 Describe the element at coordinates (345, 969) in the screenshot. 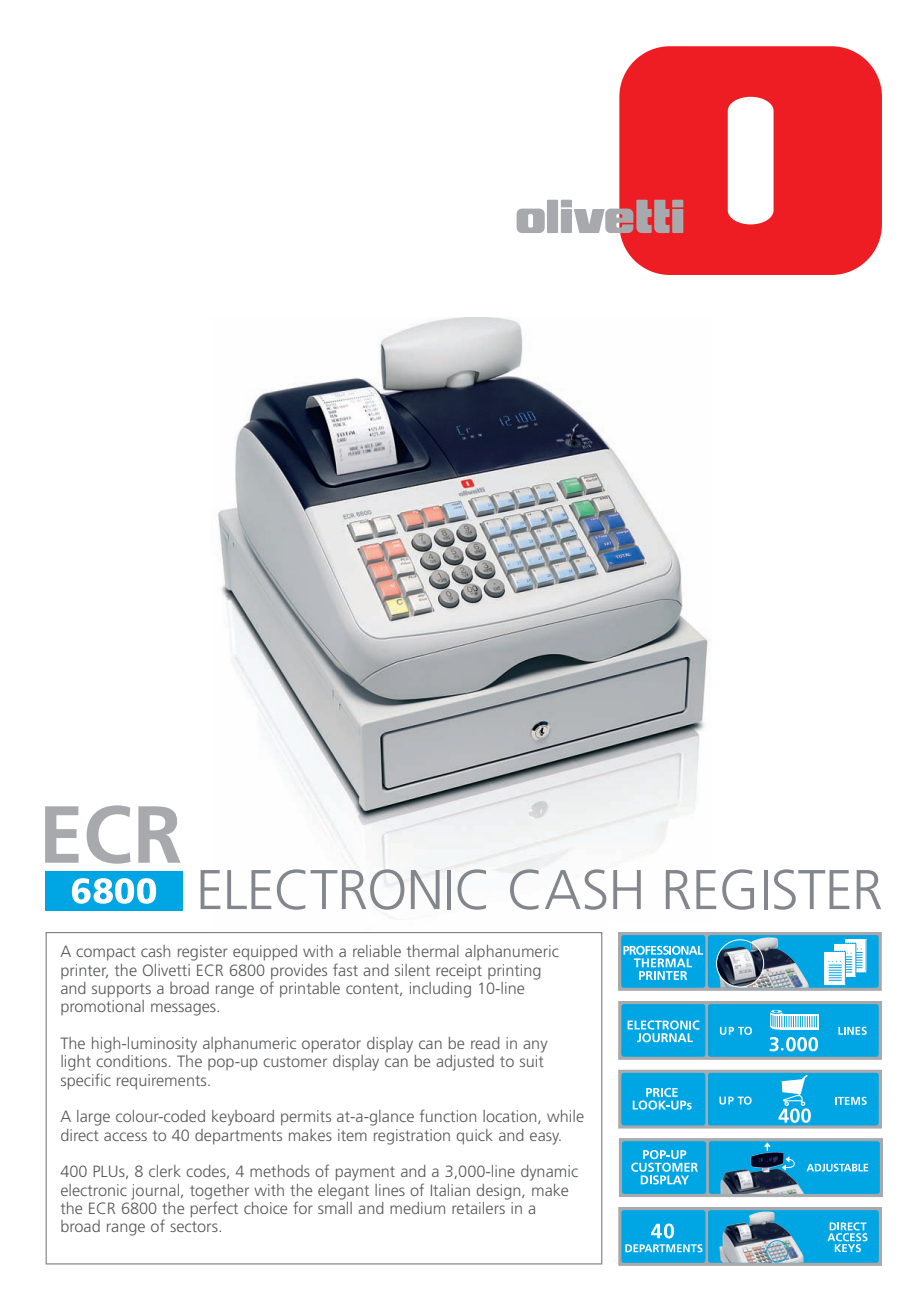

I see `fast` at that location.
